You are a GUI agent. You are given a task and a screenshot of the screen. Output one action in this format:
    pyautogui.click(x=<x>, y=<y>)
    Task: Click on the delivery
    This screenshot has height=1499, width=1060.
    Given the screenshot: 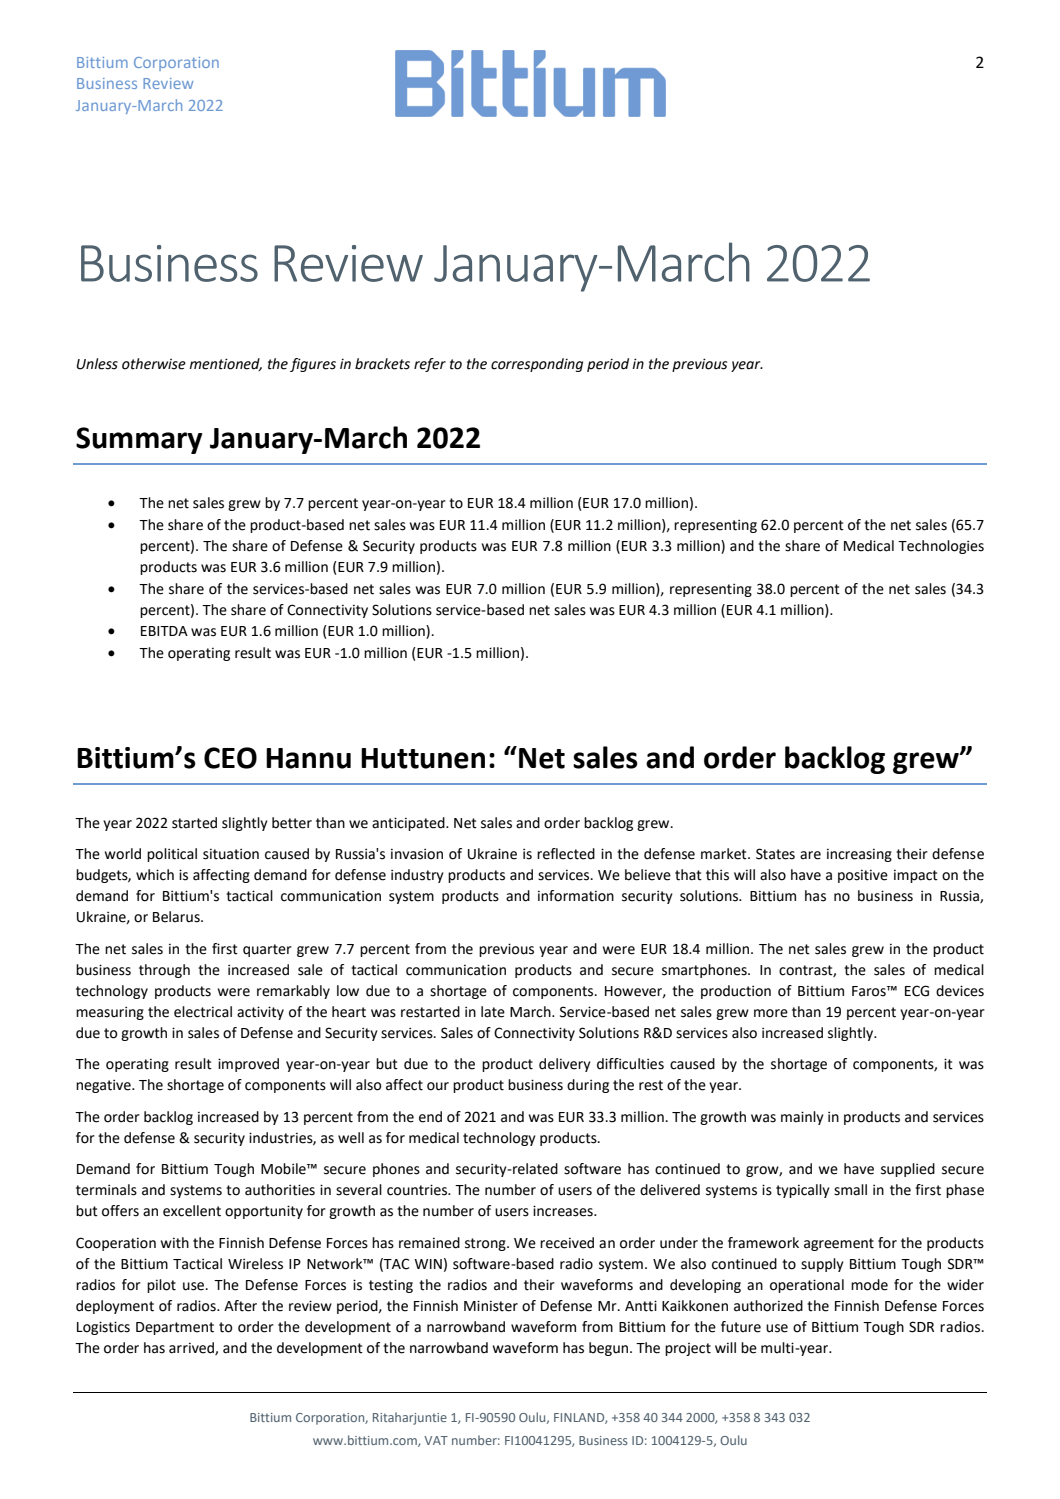 What is the action you would take?
    pyautogui.click(x=565, y=1065)
